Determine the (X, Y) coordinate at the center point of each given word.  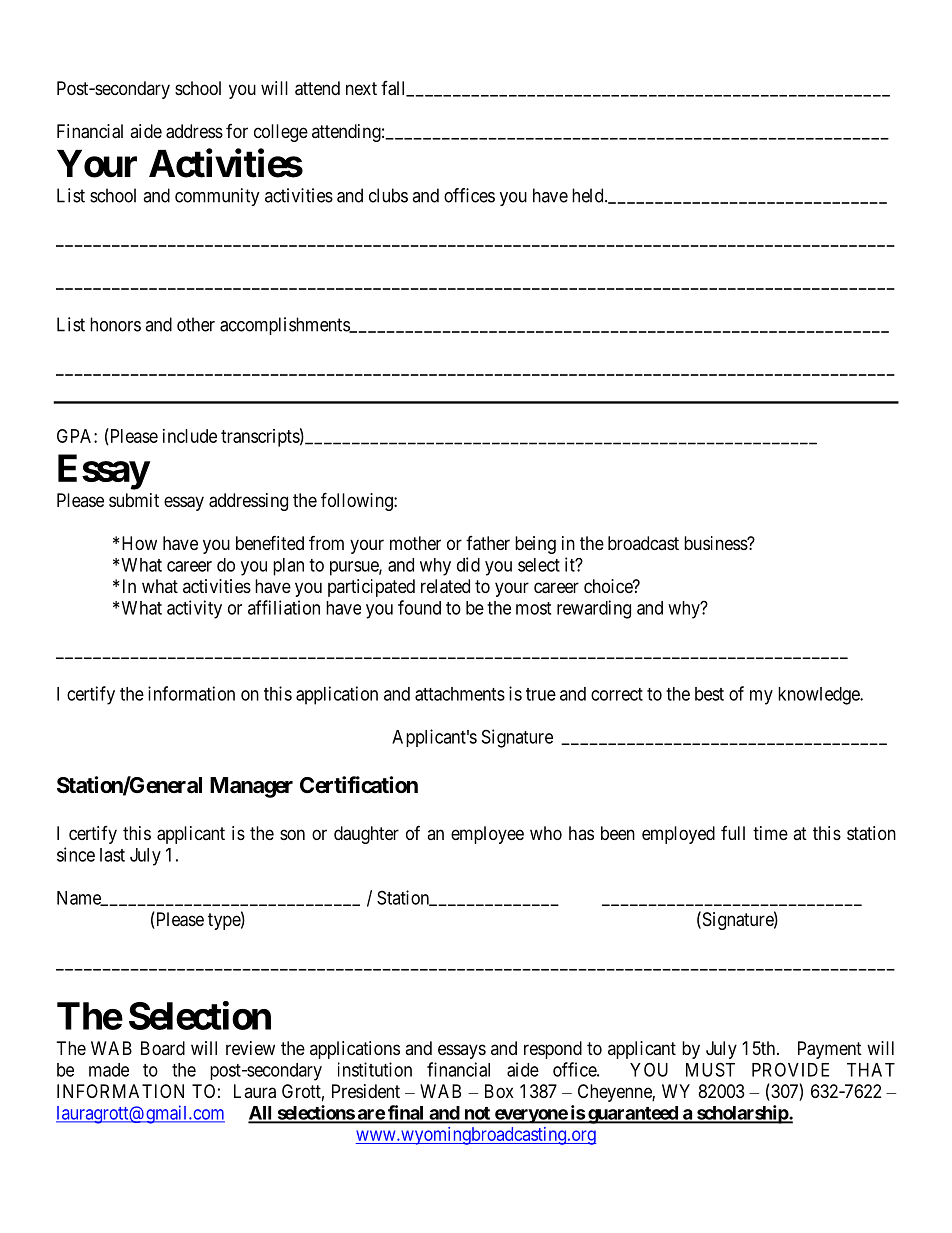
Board (163, 1048)
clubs (388, 195)
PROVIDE (790, 1069)
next (361, 88)
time (770, 833)
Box (499, 1091)
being (535, 545)
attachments (460, 694)
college (281, 133)
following (358, 501)
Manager (251, 787)
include (190, 436)
